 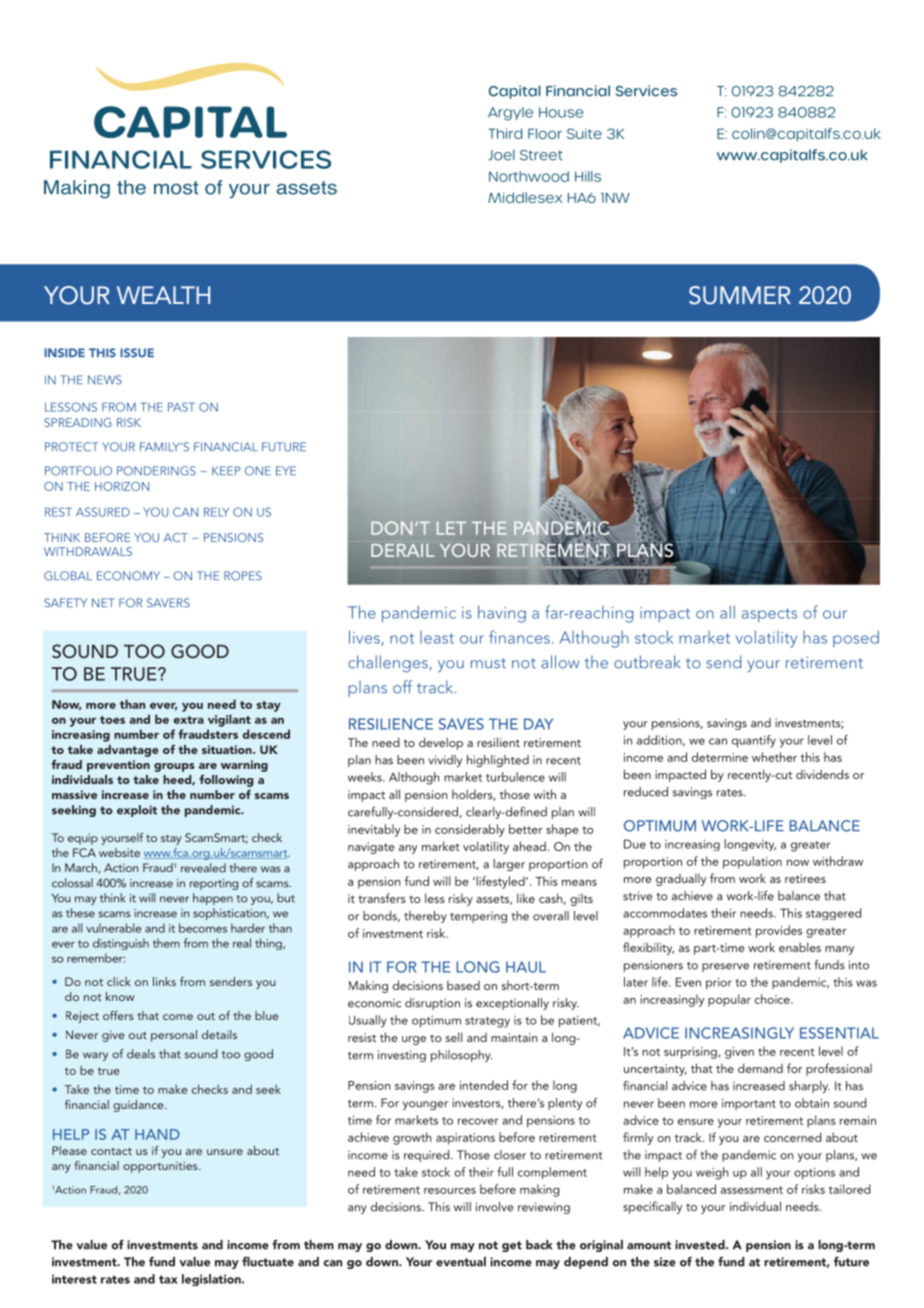 What do you see at coordinates (752, 862) in the page?
I see `population` at bounding box center [752, 862].
